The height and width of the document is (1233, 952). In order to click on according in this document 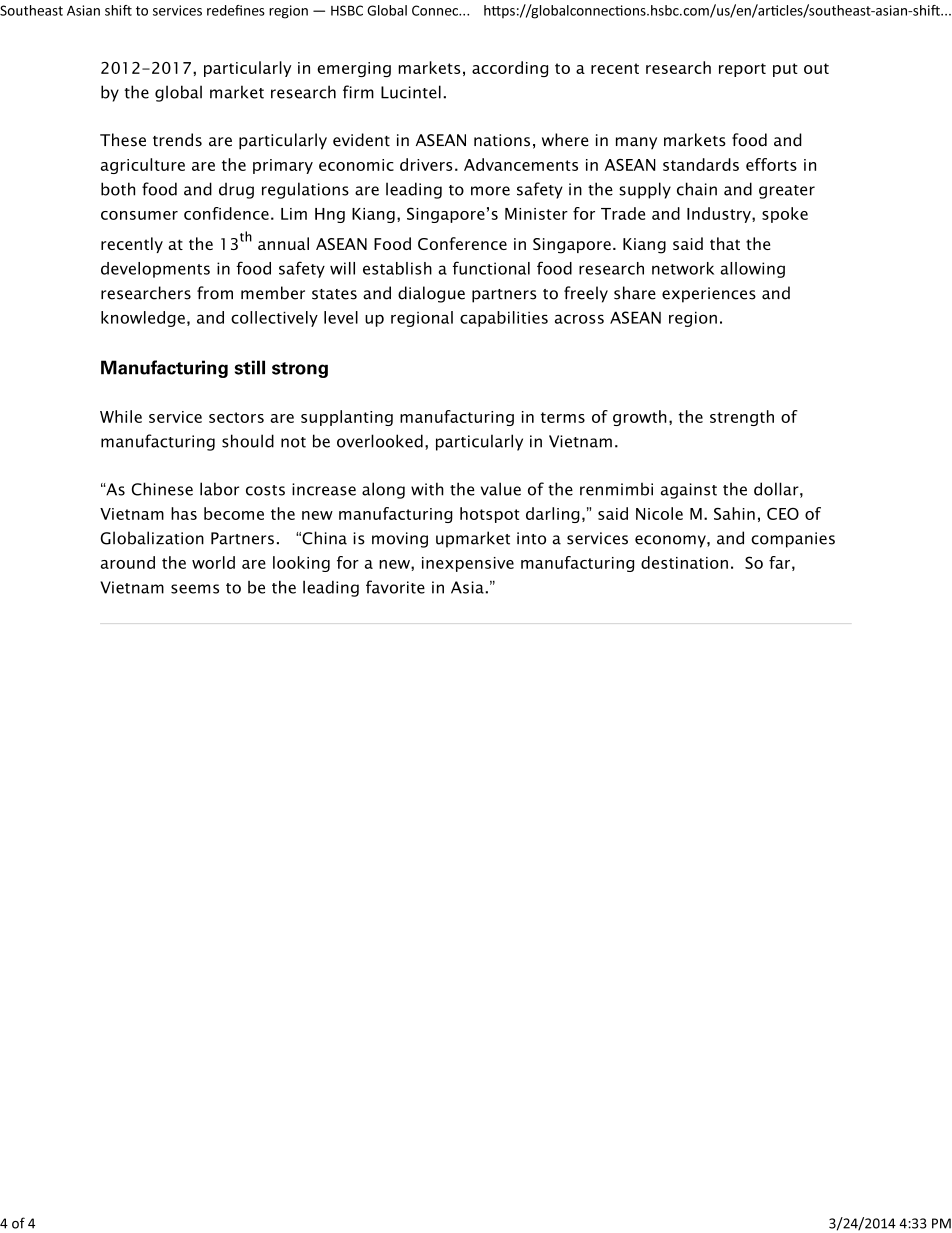, I will do `click(510, 69)`.
